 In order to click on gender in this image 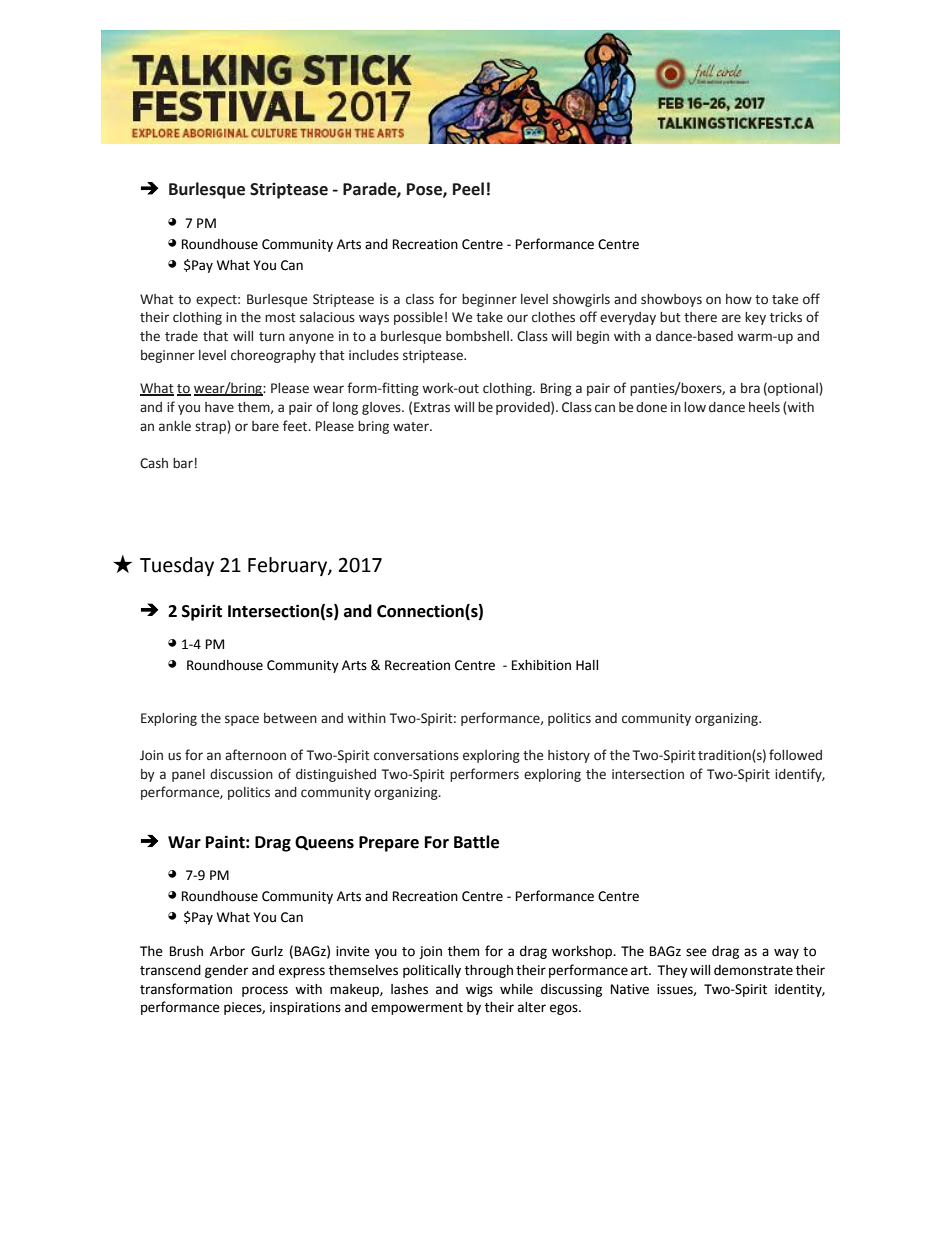, I will do `click(226, 971)`.
